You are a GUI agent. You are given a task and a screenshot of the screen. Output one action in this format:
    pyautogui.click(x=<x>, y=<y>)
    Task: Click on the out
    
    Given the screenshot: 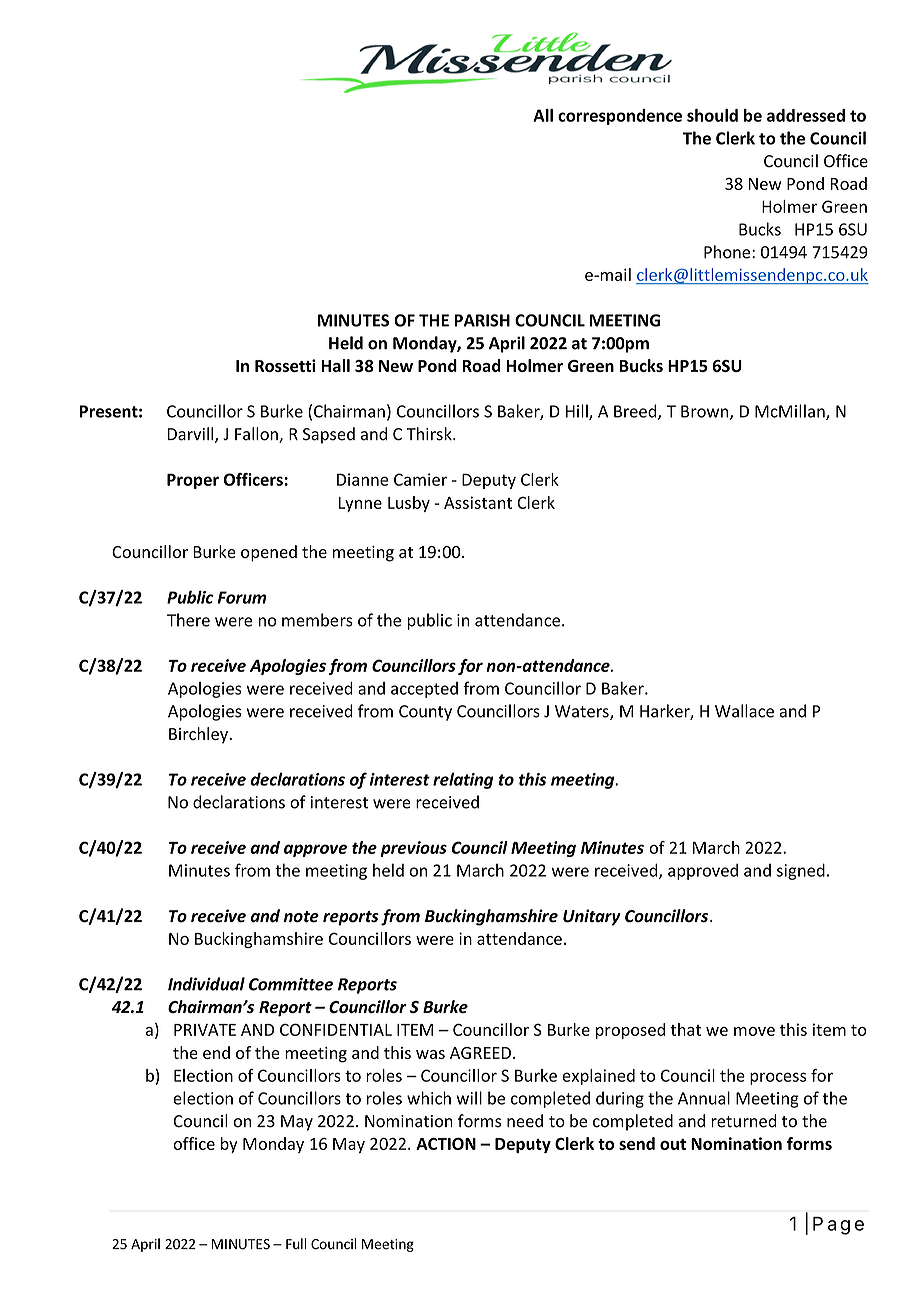 What is the action you would take?
    pyautogui.click(x=673, y=1144)
